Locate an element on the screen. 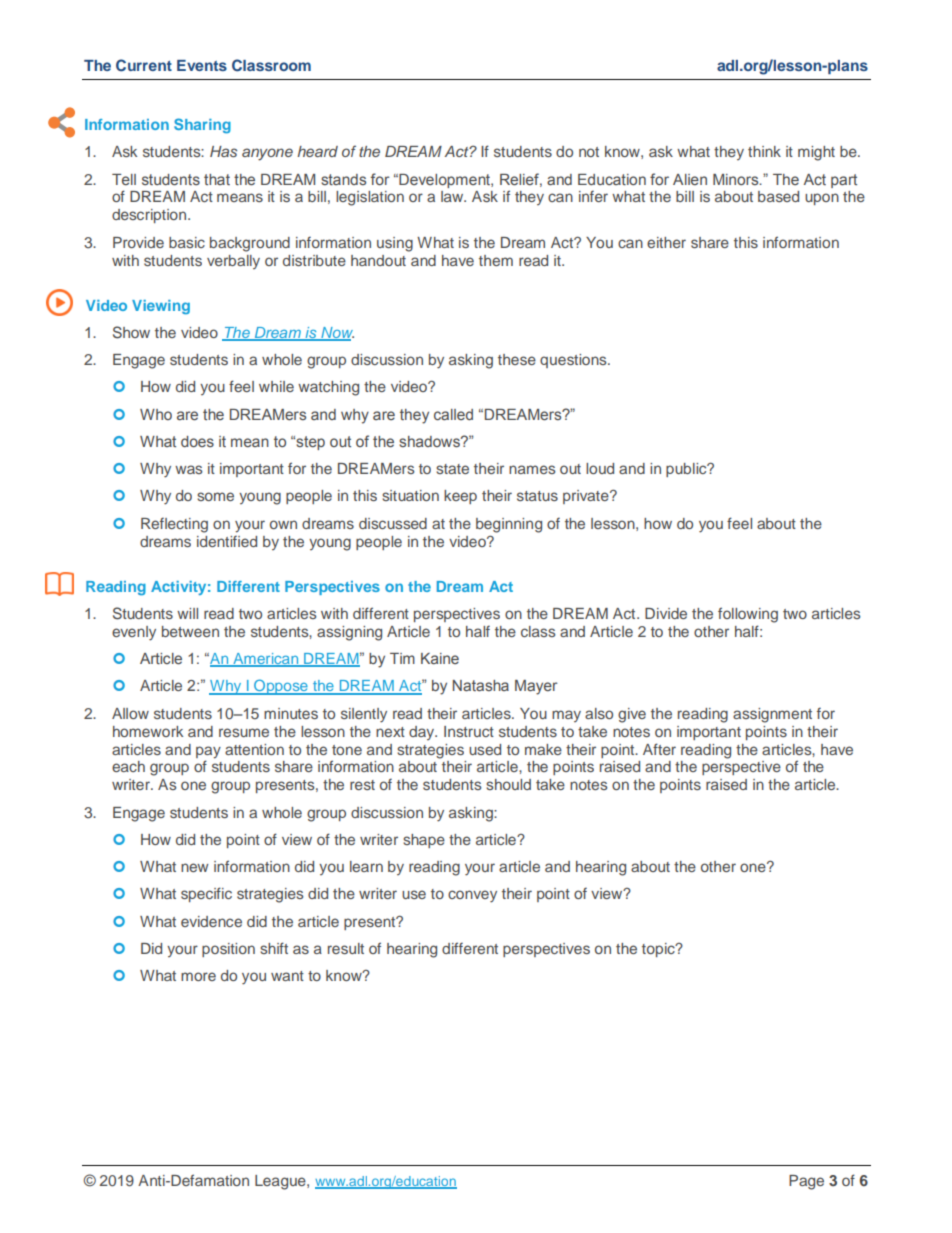  Sharing is located at coordinates (202, 126).
